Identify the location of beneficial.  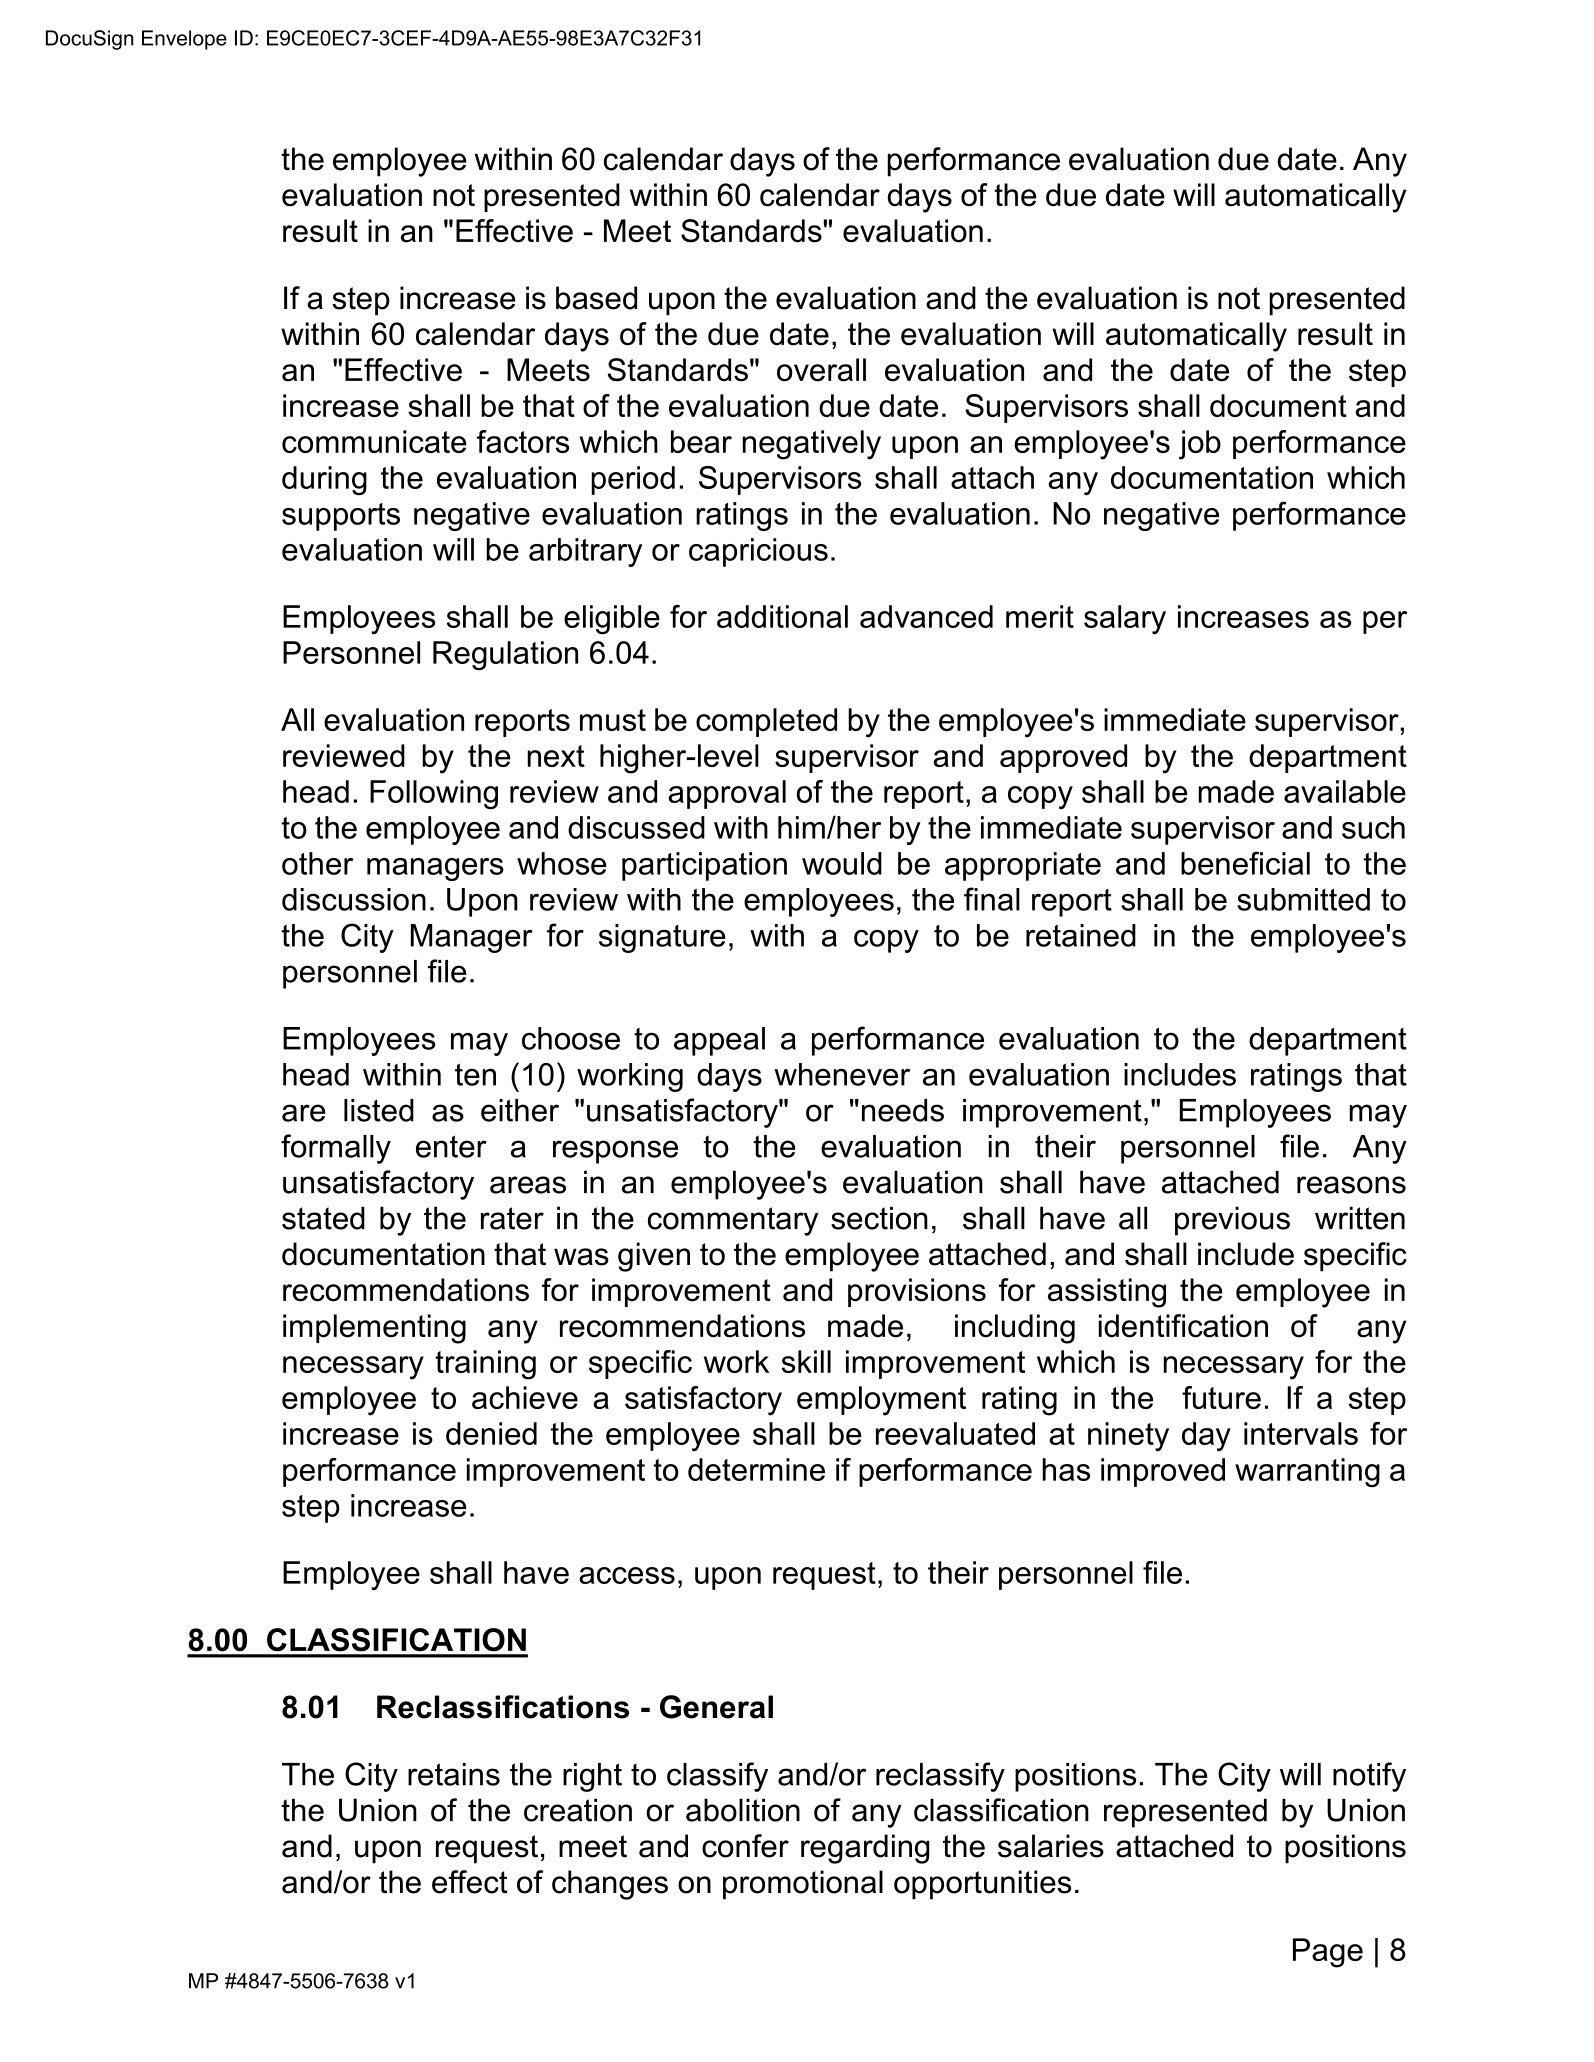
(1245, 863).
